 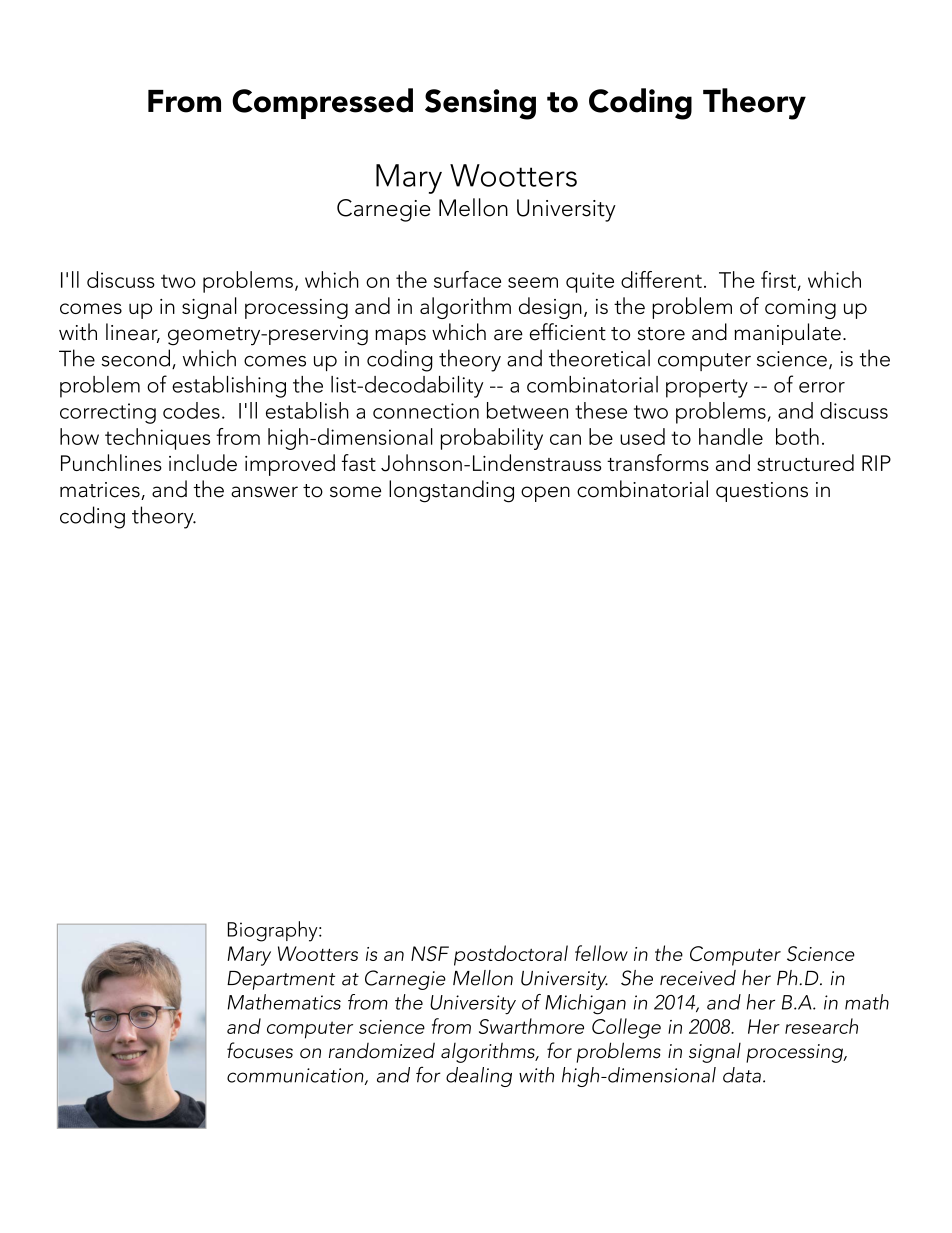 I want to click on longstanding, so click(x=451, y=491).
